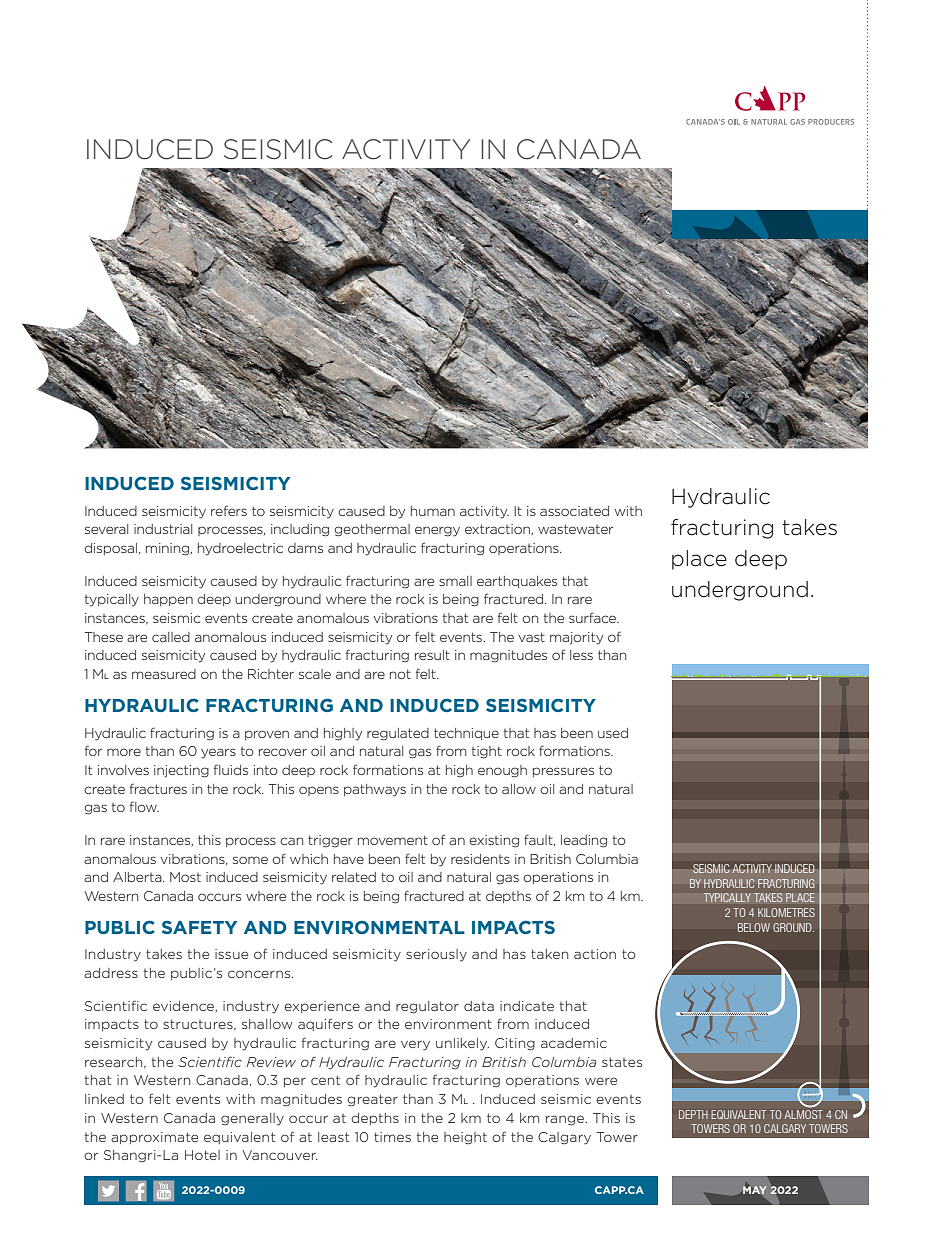  What do you see at coordinates (432, 655) in the image?
I see `result` at bounding box center [432, 655].
